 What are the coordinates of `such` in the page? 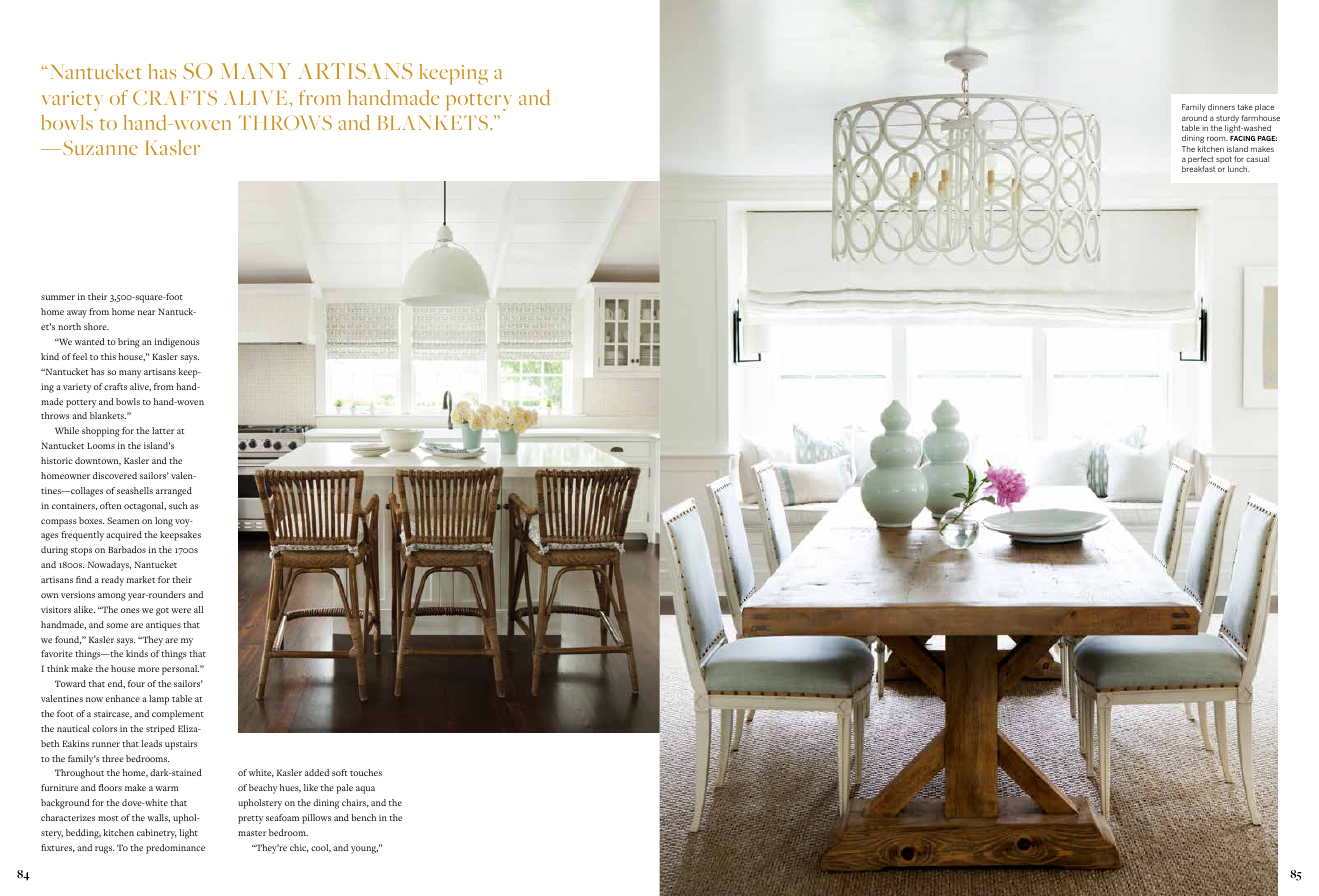 It's located at (178, 505).
